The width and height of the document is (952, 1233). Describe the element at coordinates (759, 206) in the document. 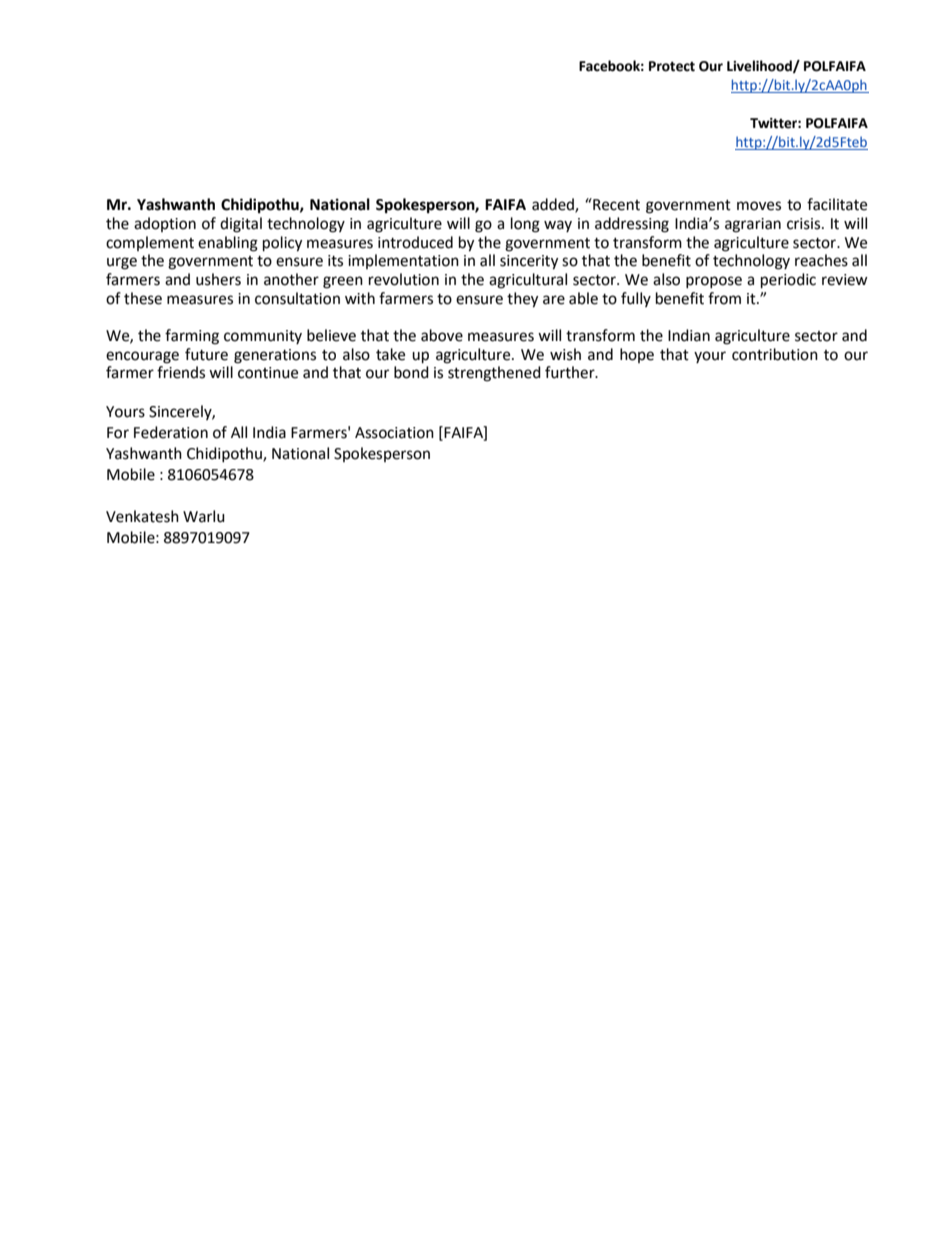

I see `moves` at that location.
